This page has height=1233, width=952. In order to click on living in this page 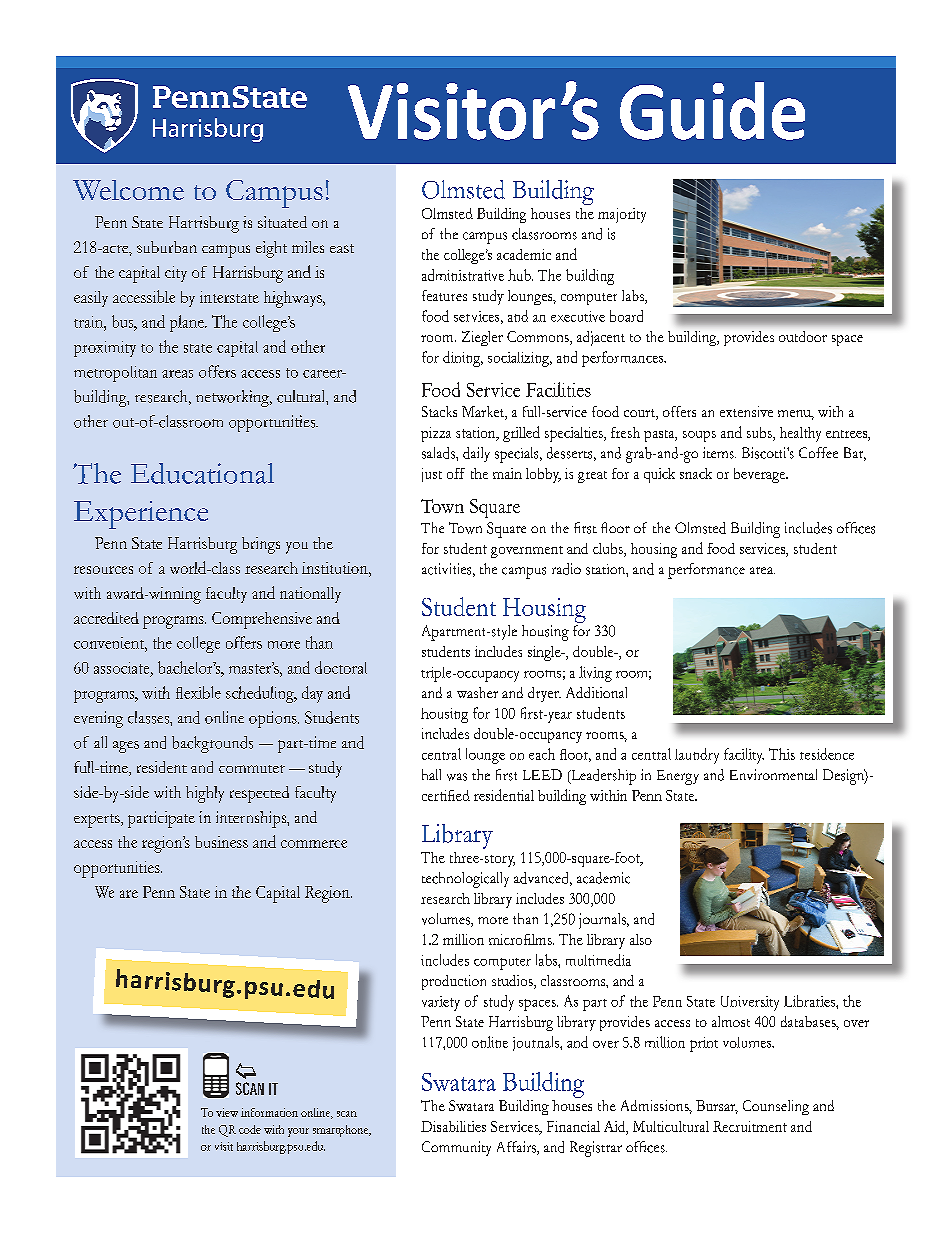, I will do `click(595, 674)`.
